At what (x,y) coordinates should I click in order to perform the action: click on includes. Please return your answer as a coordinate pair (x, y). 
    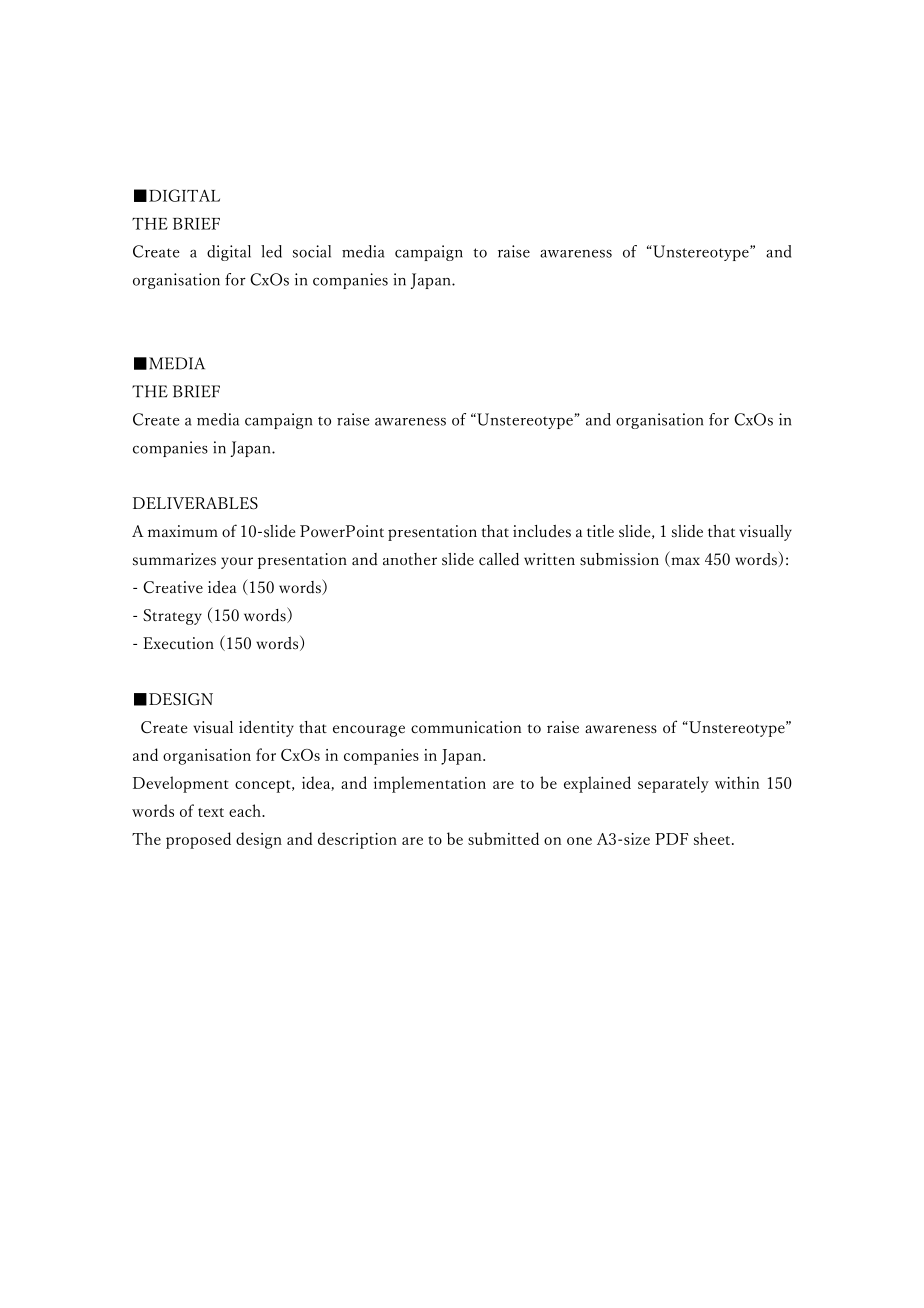
    Looking at the image, I should click on (542, 531).
